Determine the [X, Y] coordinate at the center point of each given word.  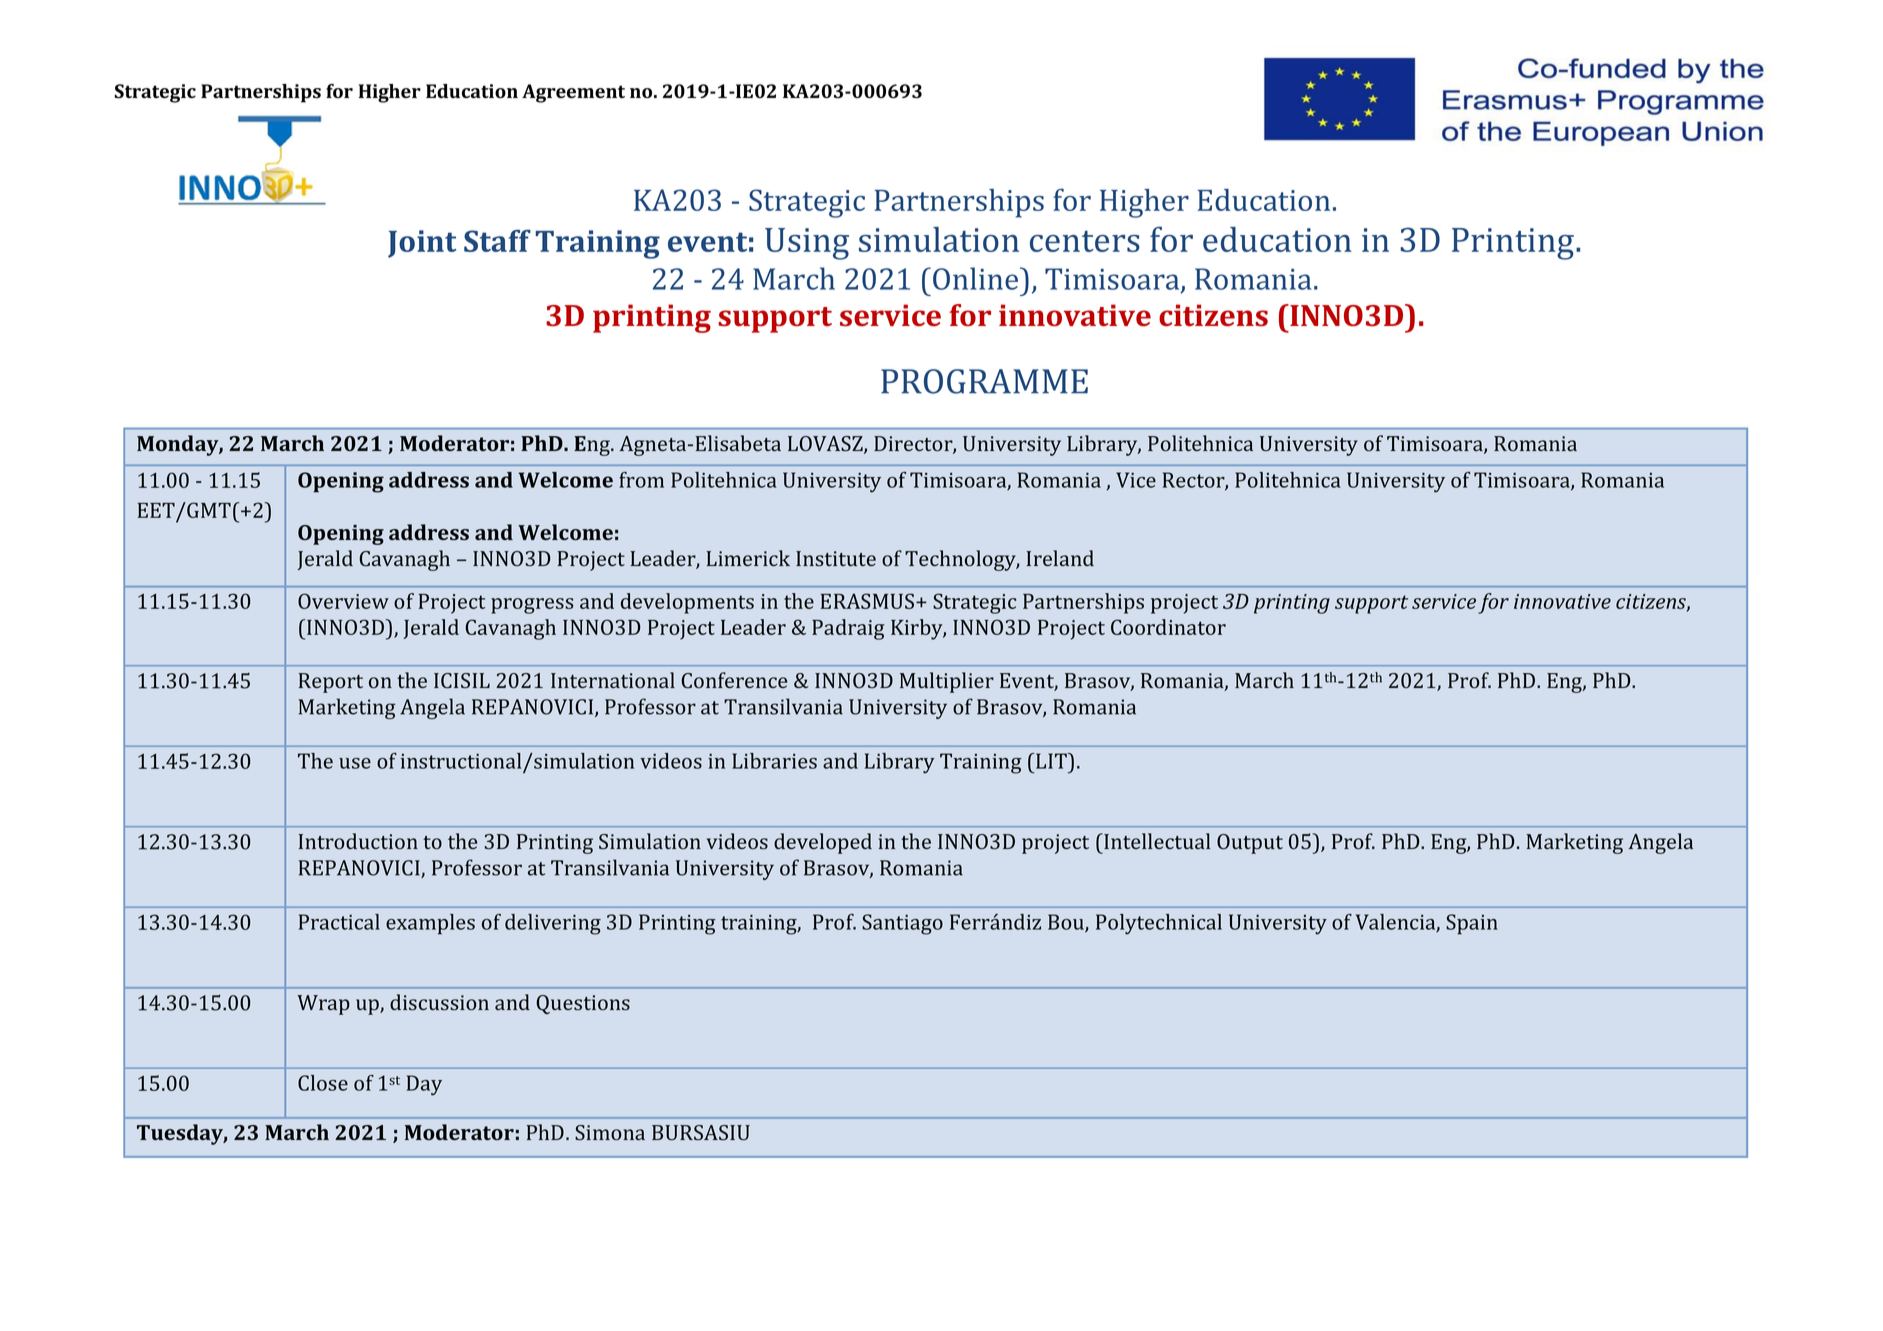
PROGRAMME [984, 381]
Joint [422, 244]
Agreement [573, 93]
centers [1085, 241]
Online [977, 278]
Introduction [358, 841]
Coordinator [1168, 627]
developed [823, 843]
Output [1250, 844]
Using [807, 244]
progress [532, 606]
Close [323, 1083]
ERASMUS [868, 601]
